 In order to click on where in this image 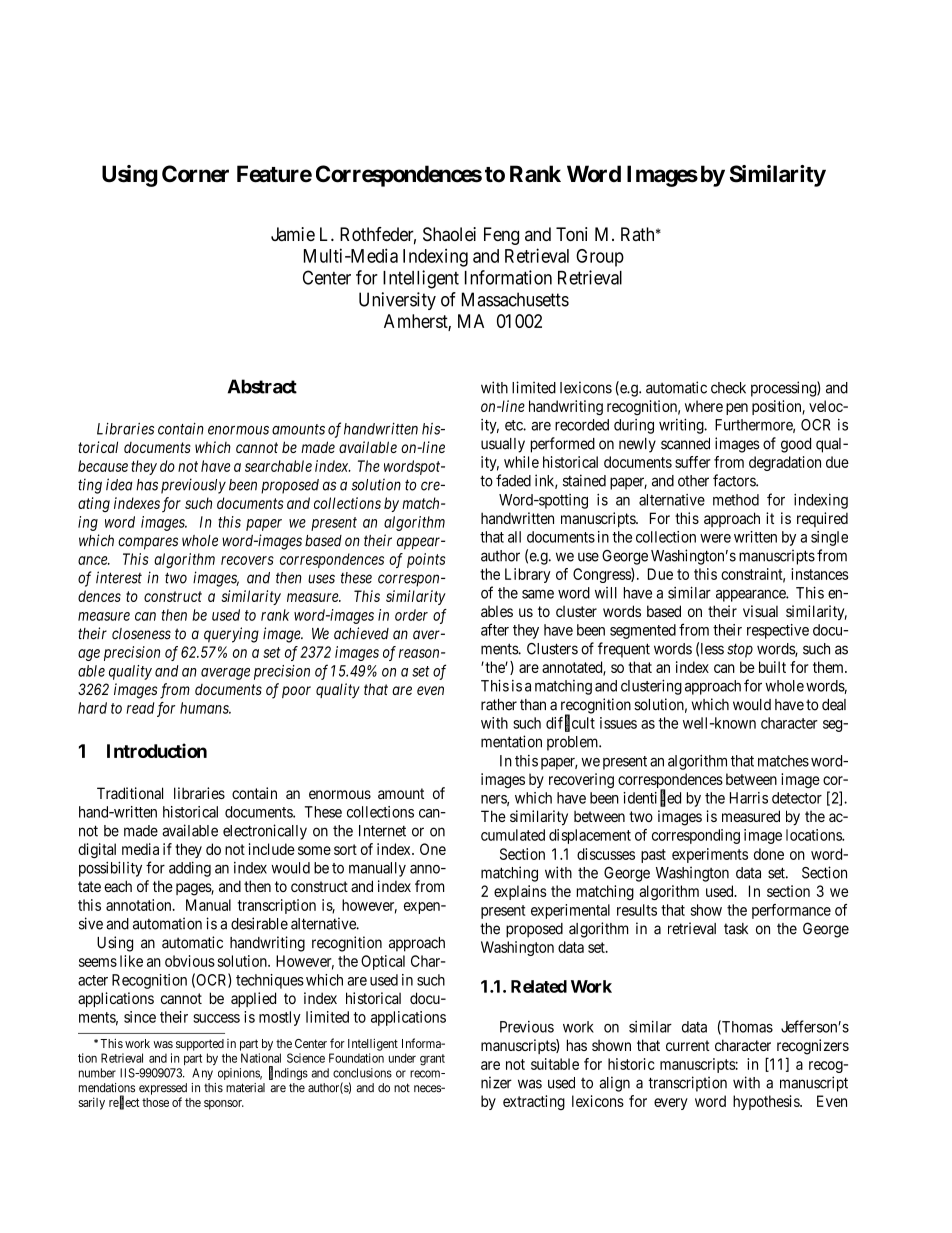, I will do `click(704, 406)`.
